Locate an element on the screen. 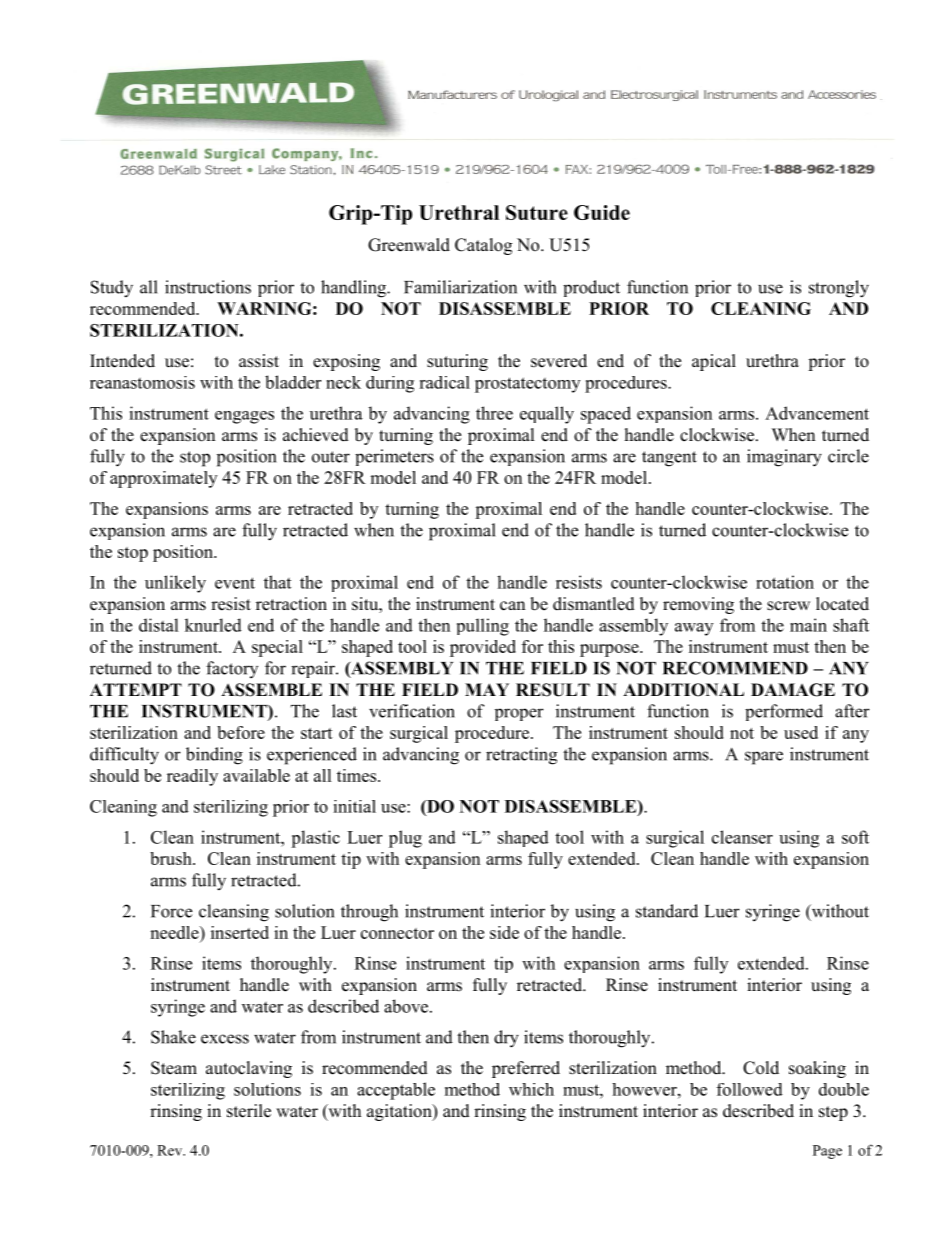 The height and width of the screenshot is (1233, 952). can is located at coordinates (512, 606).
